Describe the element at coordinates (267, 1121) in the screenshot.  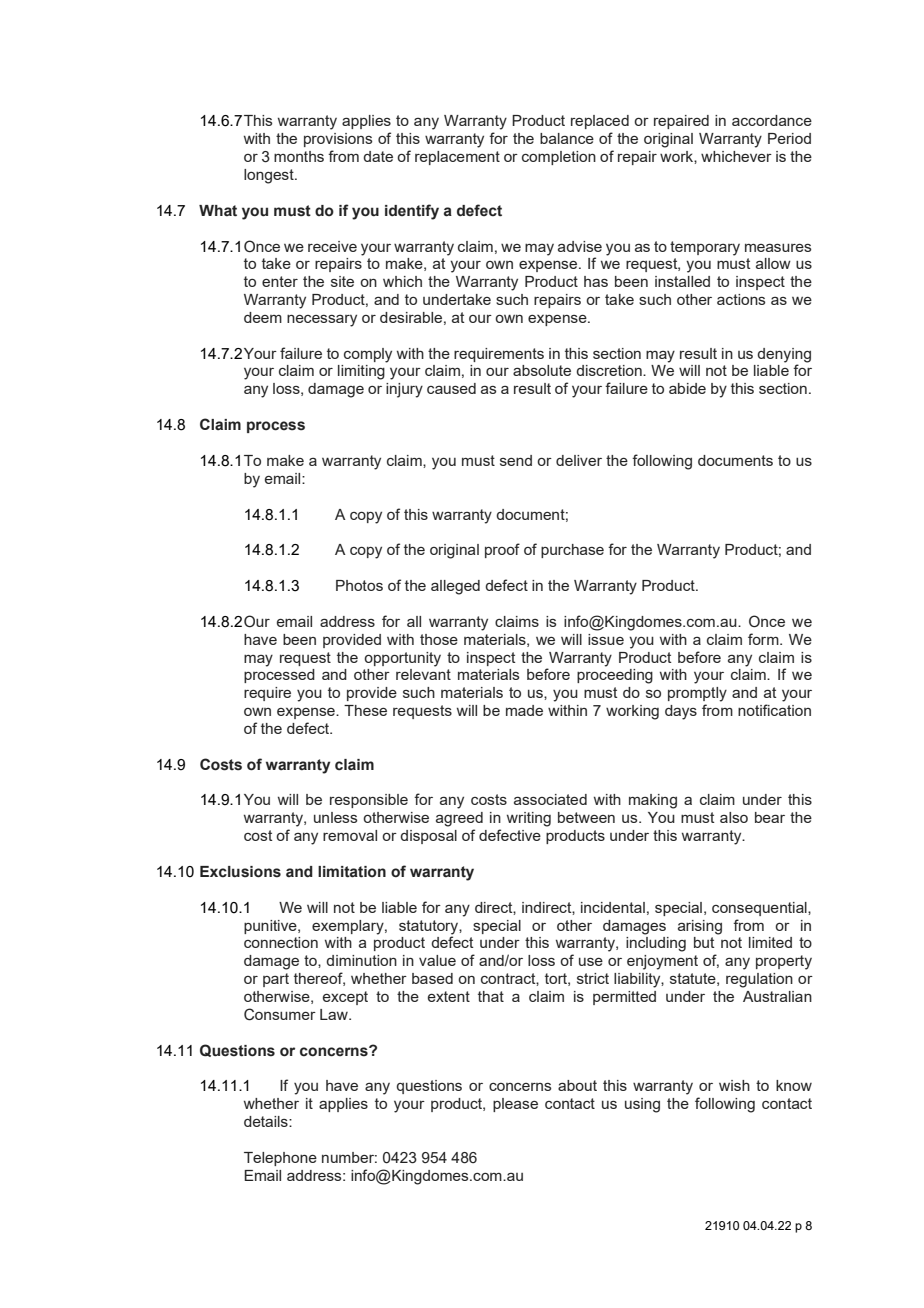
I see `details` at that location.
